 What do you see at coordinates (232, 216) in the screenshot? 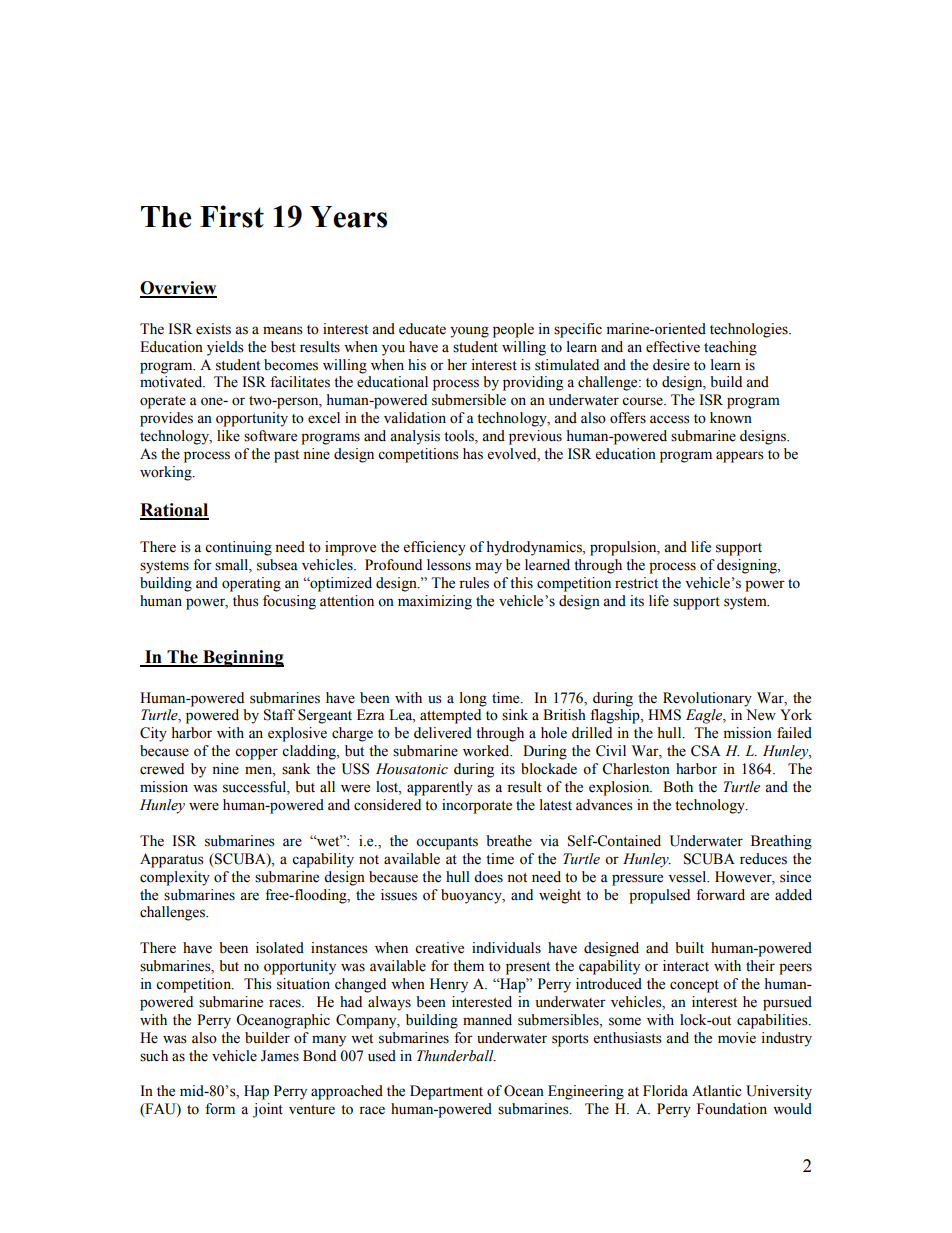
I see `First` at bounding box center [232, 216].
